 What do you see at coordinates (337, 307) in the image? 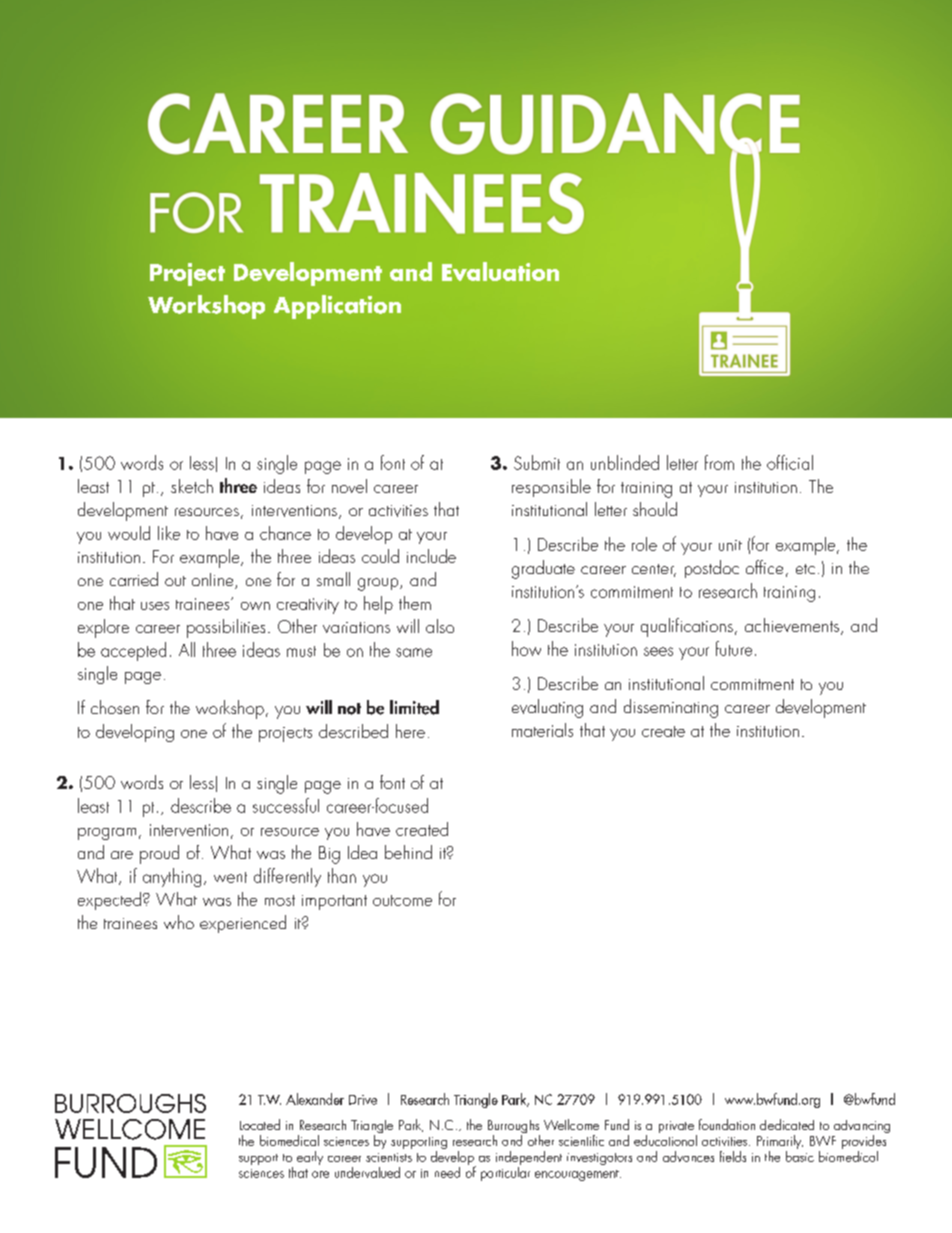
I see `Application` at bounding box center [337, 307].
